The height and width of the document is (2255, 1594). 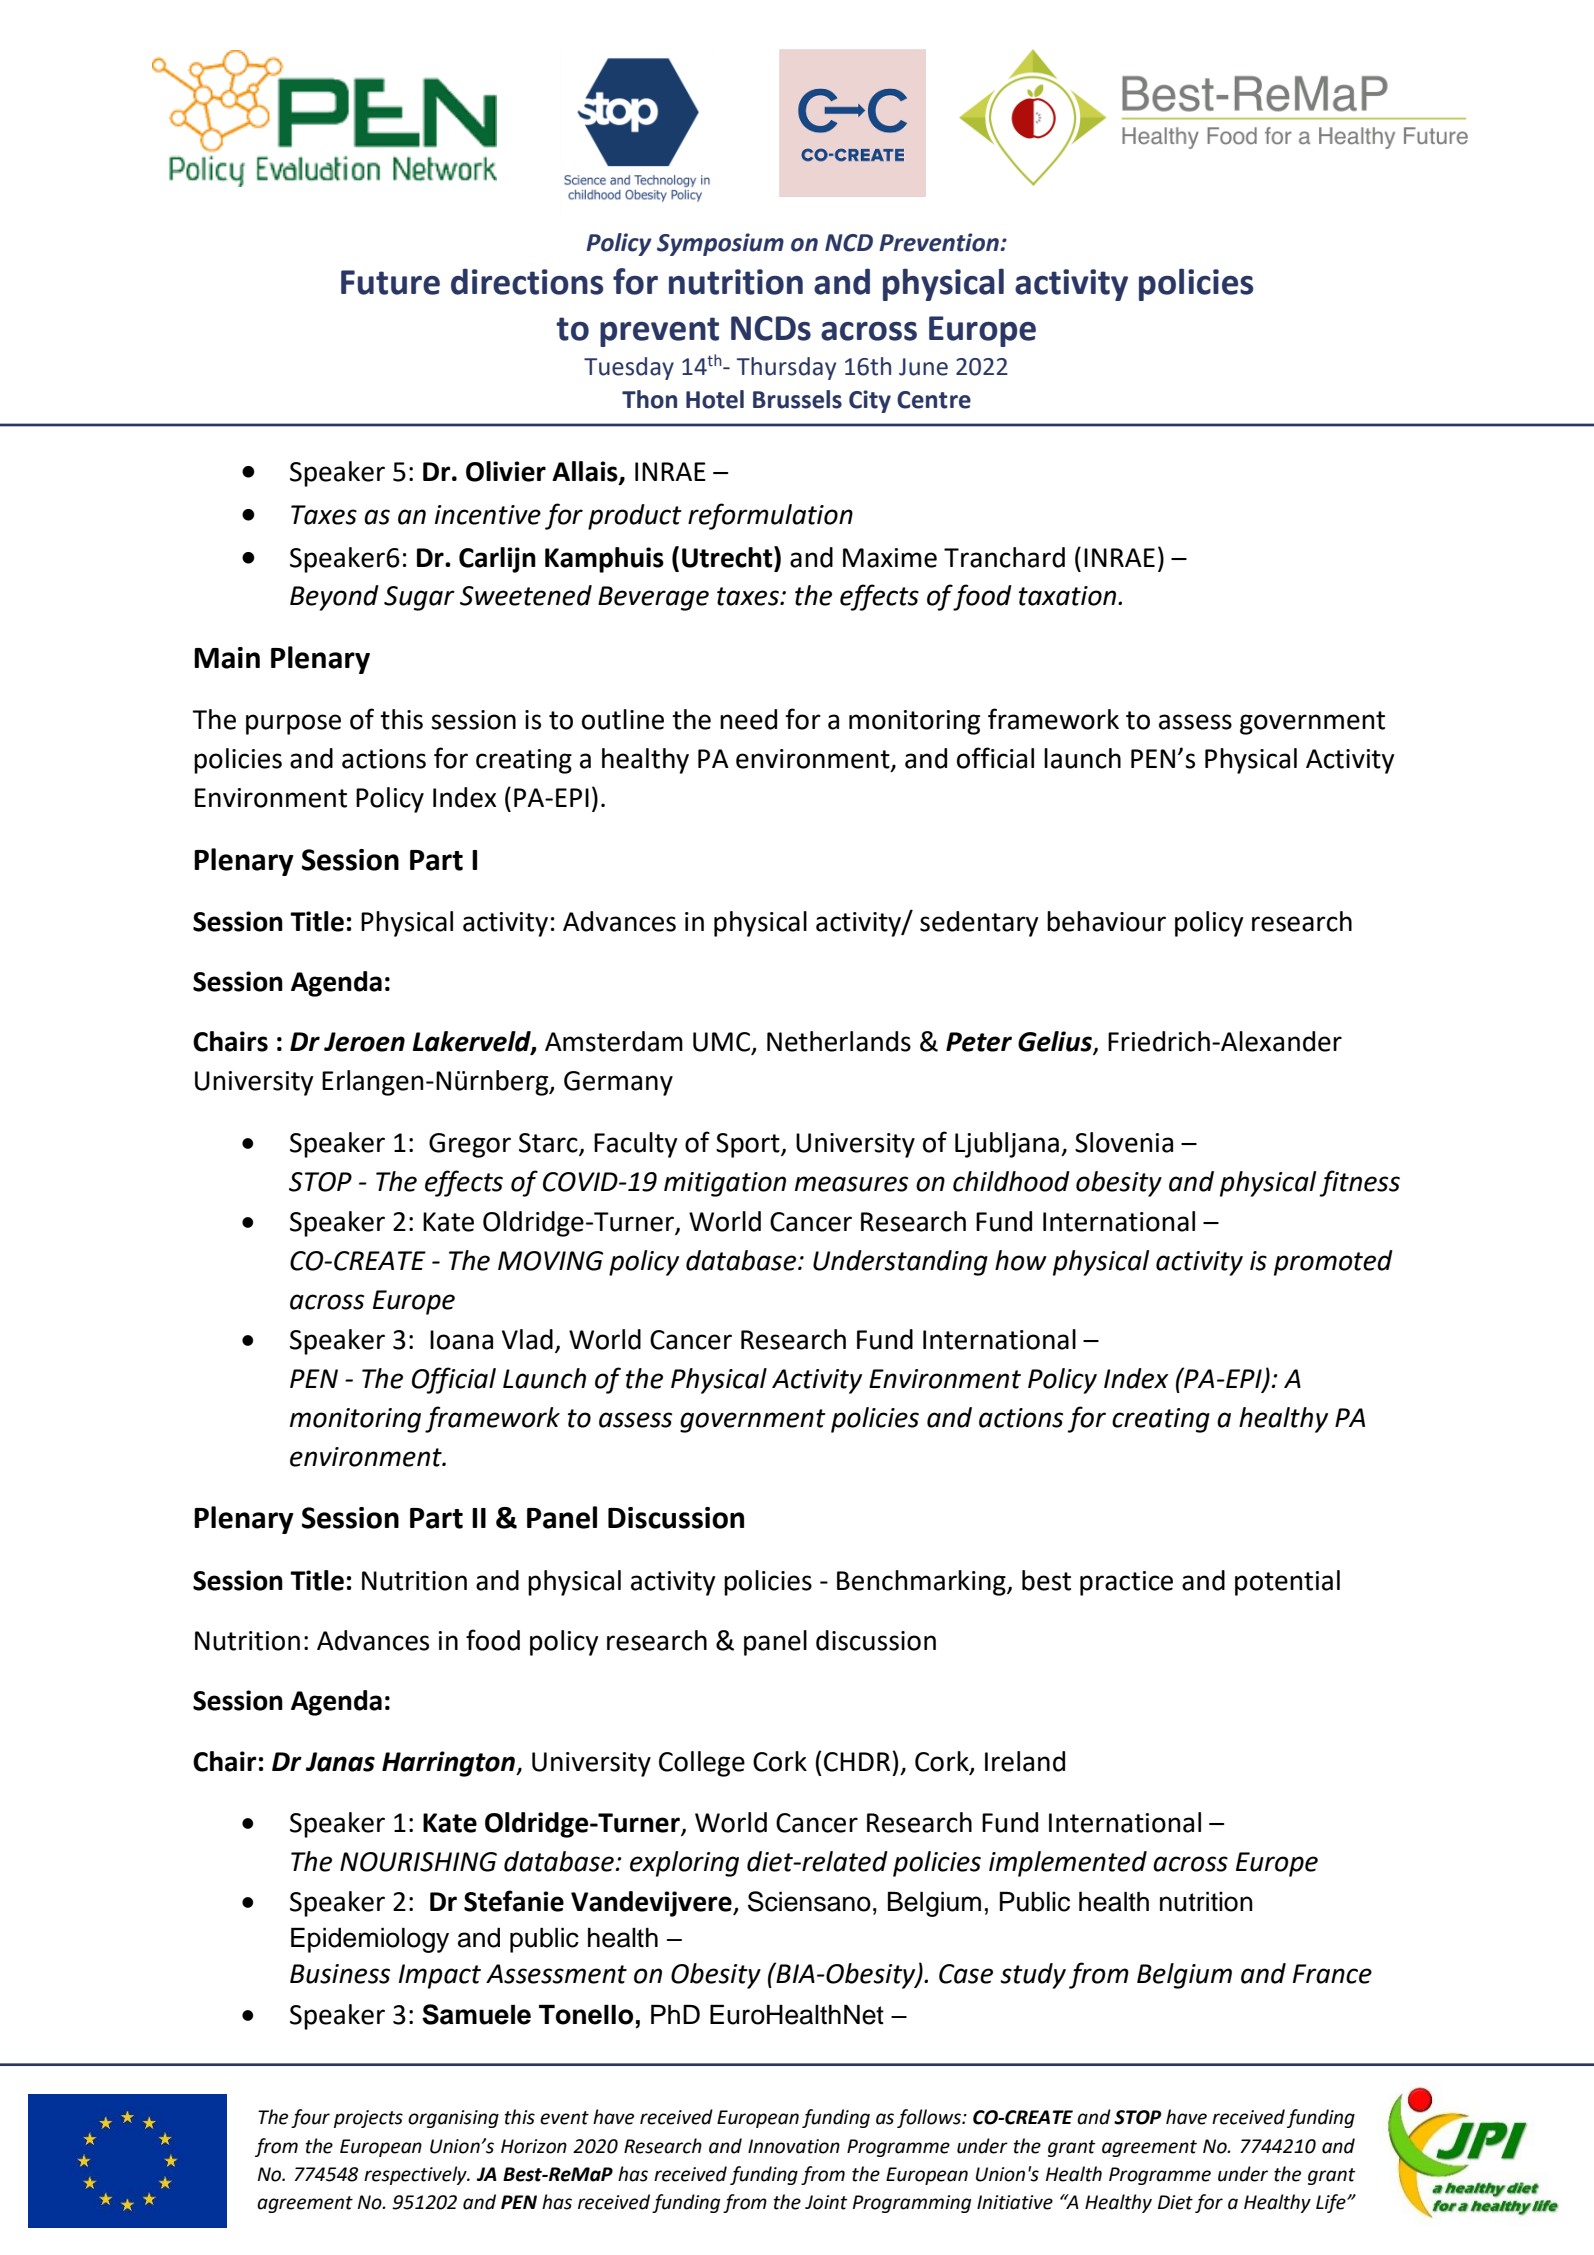 What do you see at coordinates (368, 2119) in the document?
I see `projects` at bounding box center [368, 2119].
